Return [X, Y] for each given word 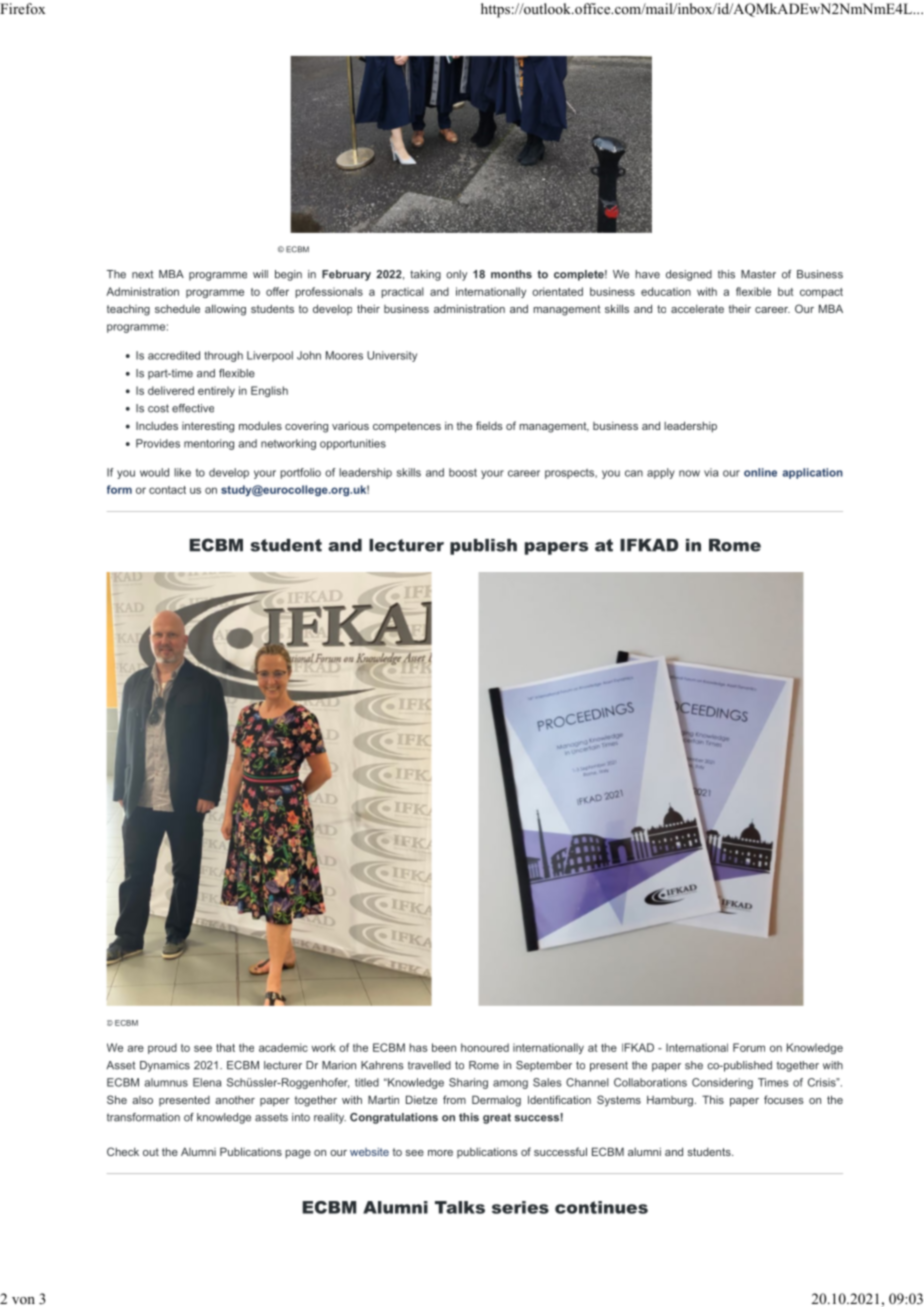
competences [407, 427]
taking [425, 275]
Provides [158, 443]
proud [162, 1048]
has [418, 1047]
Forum [749, 1047]
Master [758, 274]
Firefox [23, 8]
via [711, 472]
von [23, 1300]
